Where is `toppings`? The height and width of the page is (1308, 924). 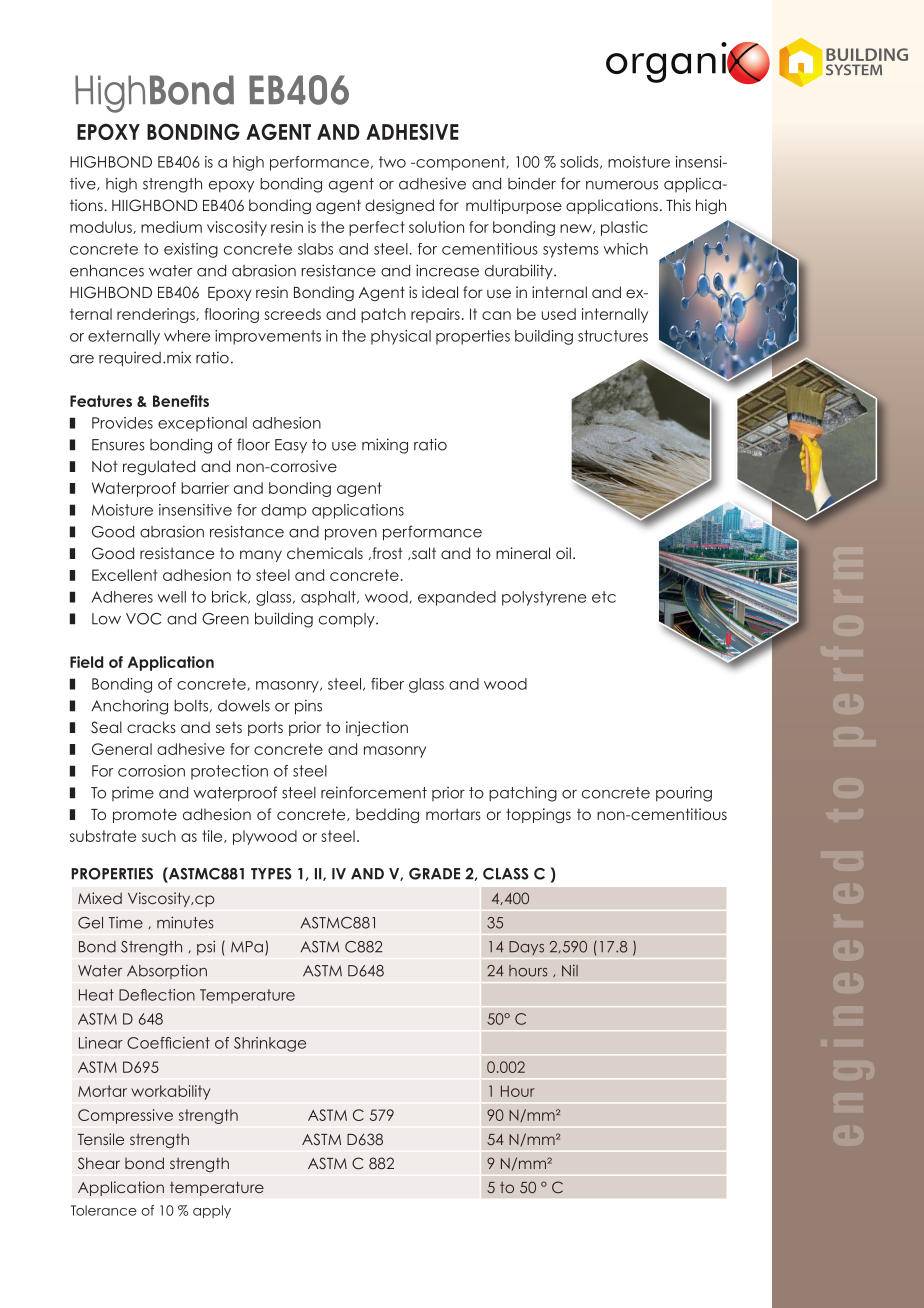
toppings is located at coordinates (538, 815).
